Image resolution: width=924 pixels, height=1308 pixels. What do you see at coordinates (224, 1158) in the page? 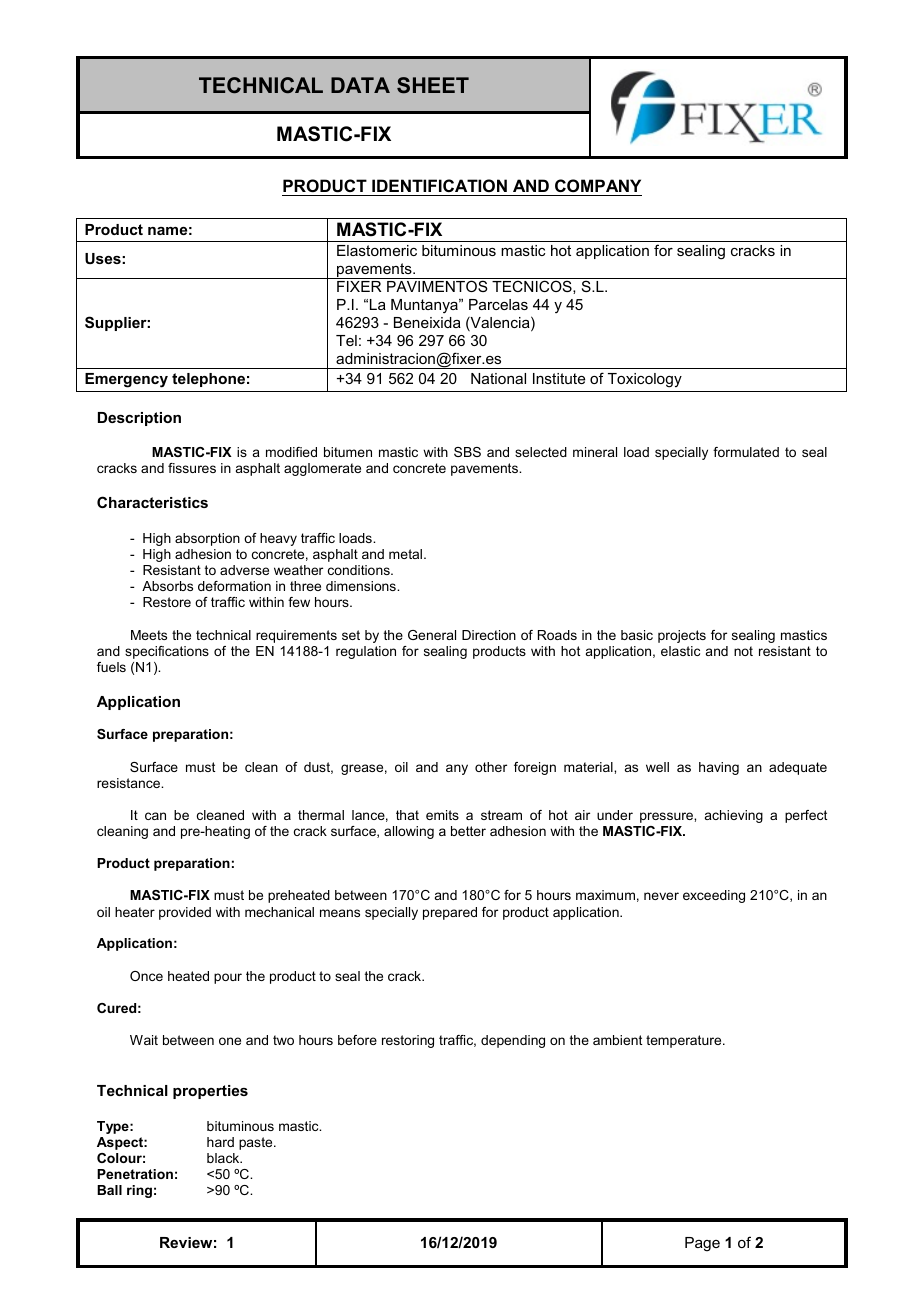
I see `black` at bounding box center [224, 1158].
